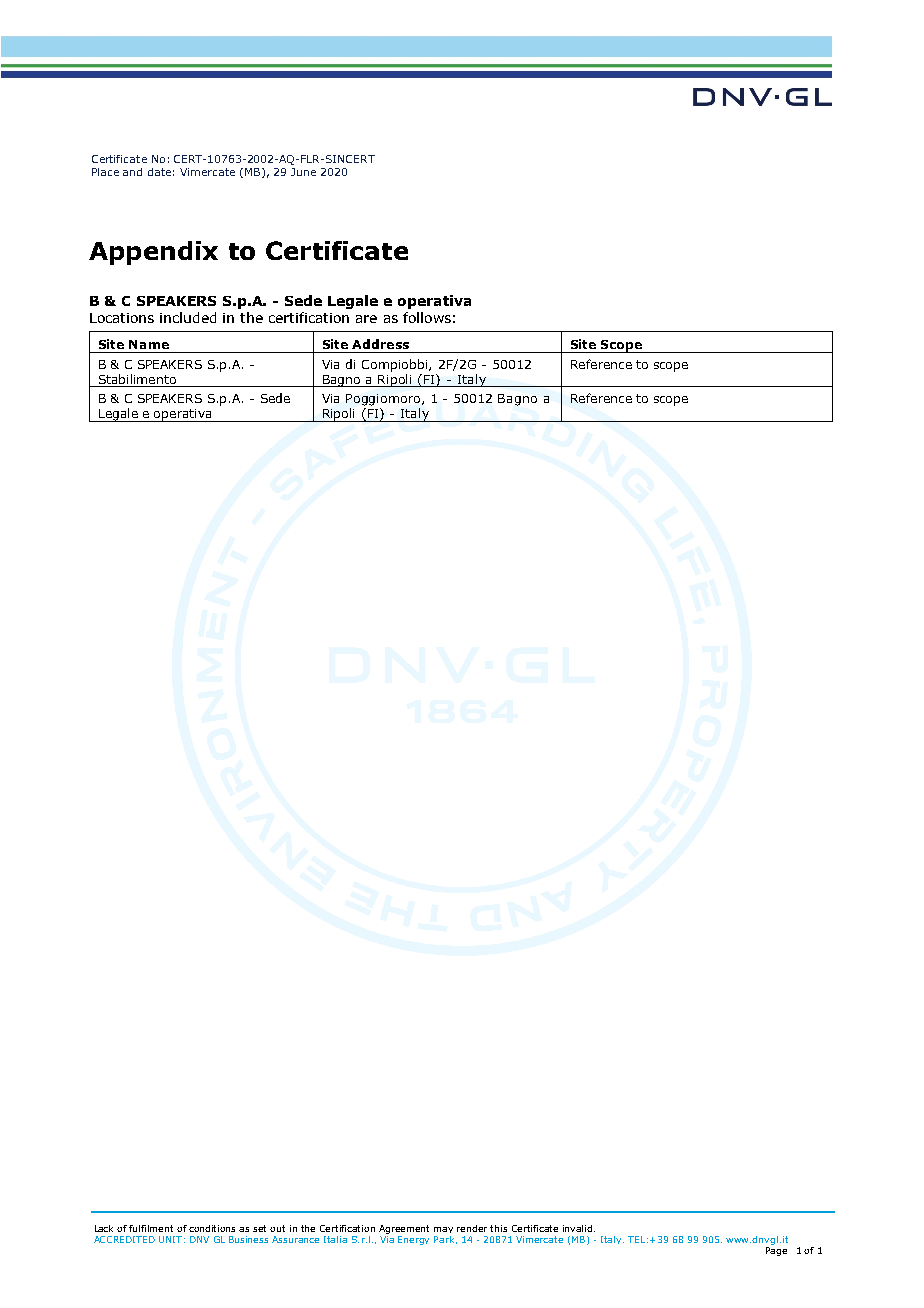  I want to click on UNIT, so click(170, 1239).
